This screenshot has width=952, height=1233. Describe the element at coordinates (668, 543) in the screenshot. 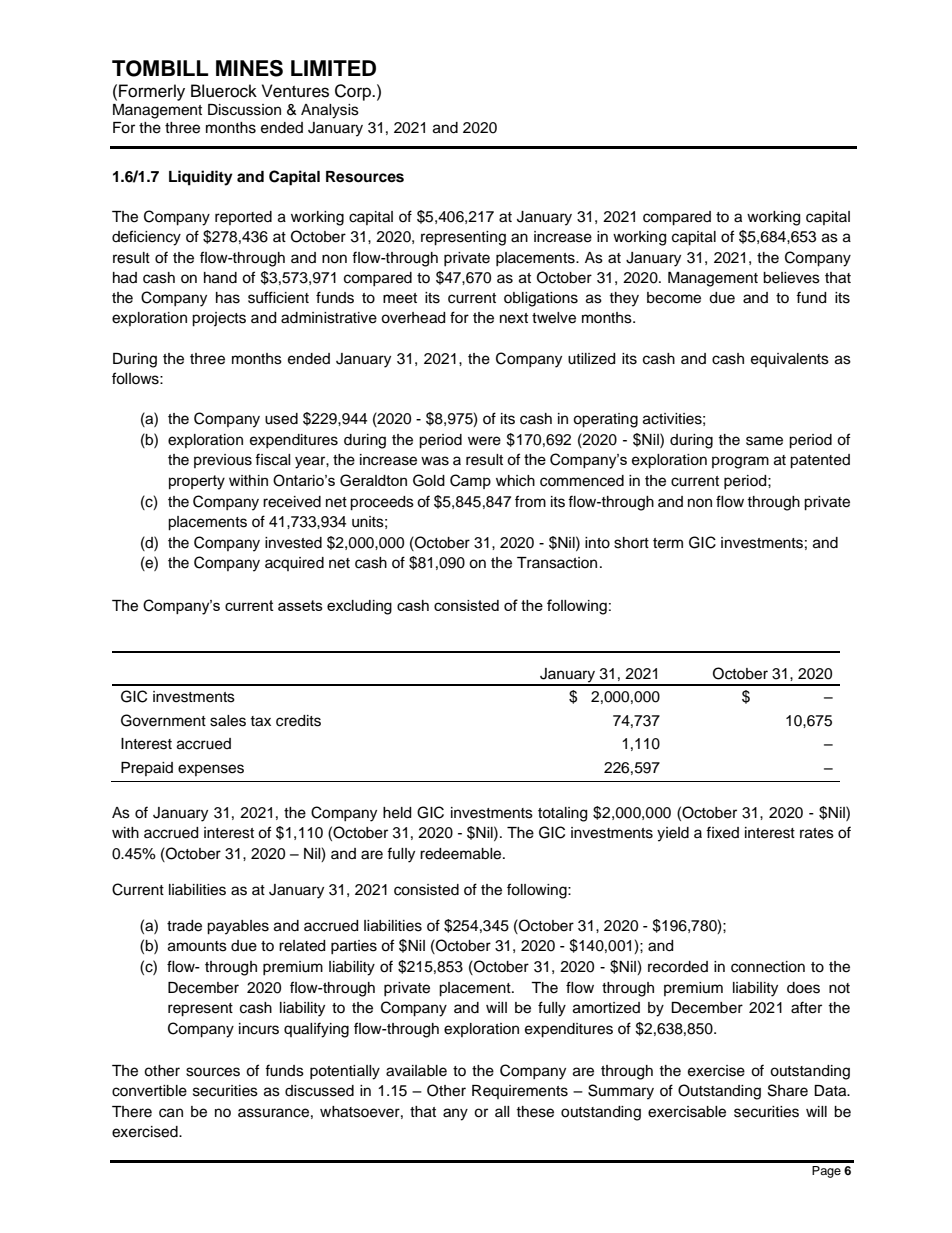

I see `term` at that location.
